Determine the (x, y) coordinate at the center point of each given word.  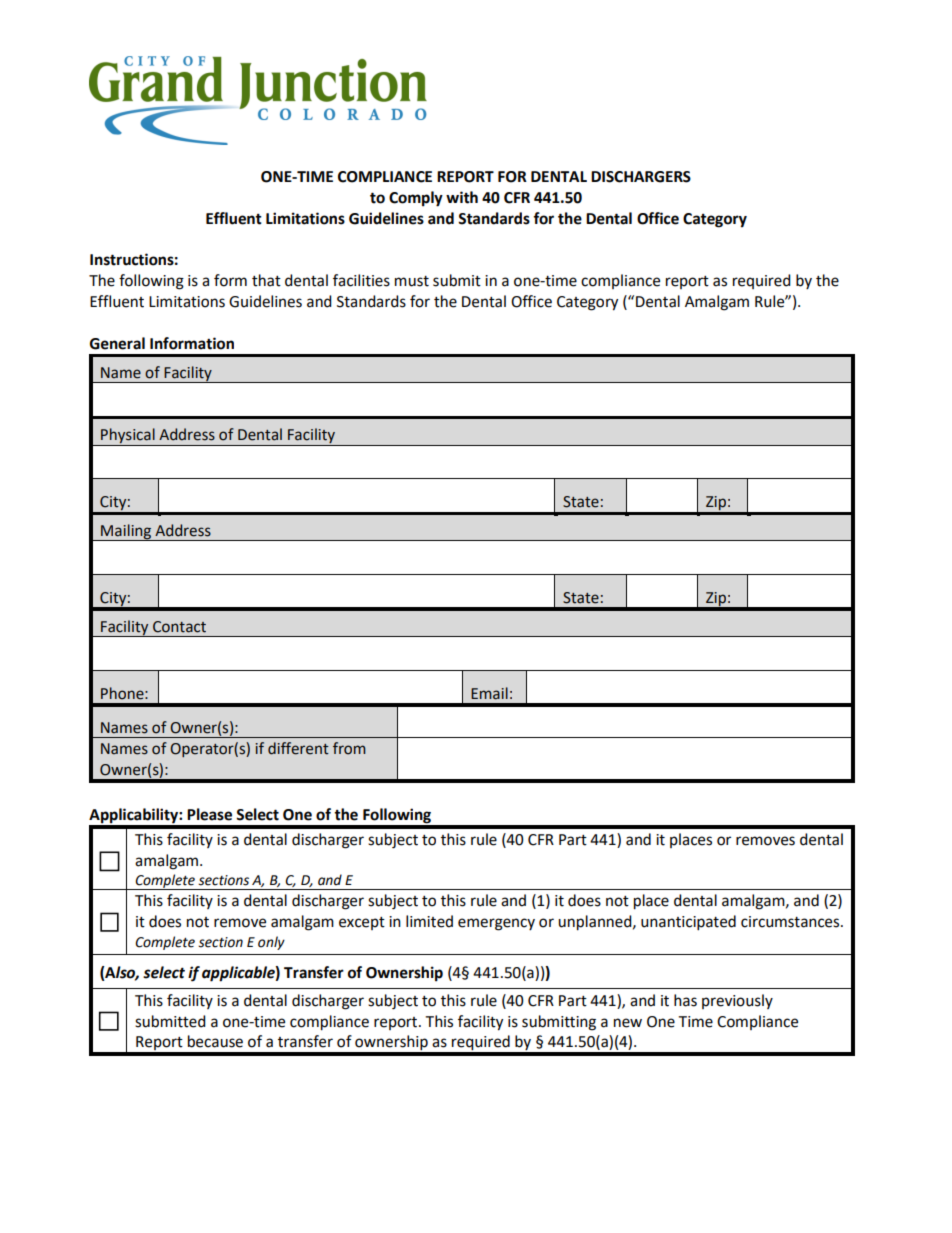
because (215, 1041)
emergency (496, 924)
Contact (179, 627)
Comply (416, 199)
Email (489, 693)
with (462, 197)
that (266, 280)
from (349, 748)
